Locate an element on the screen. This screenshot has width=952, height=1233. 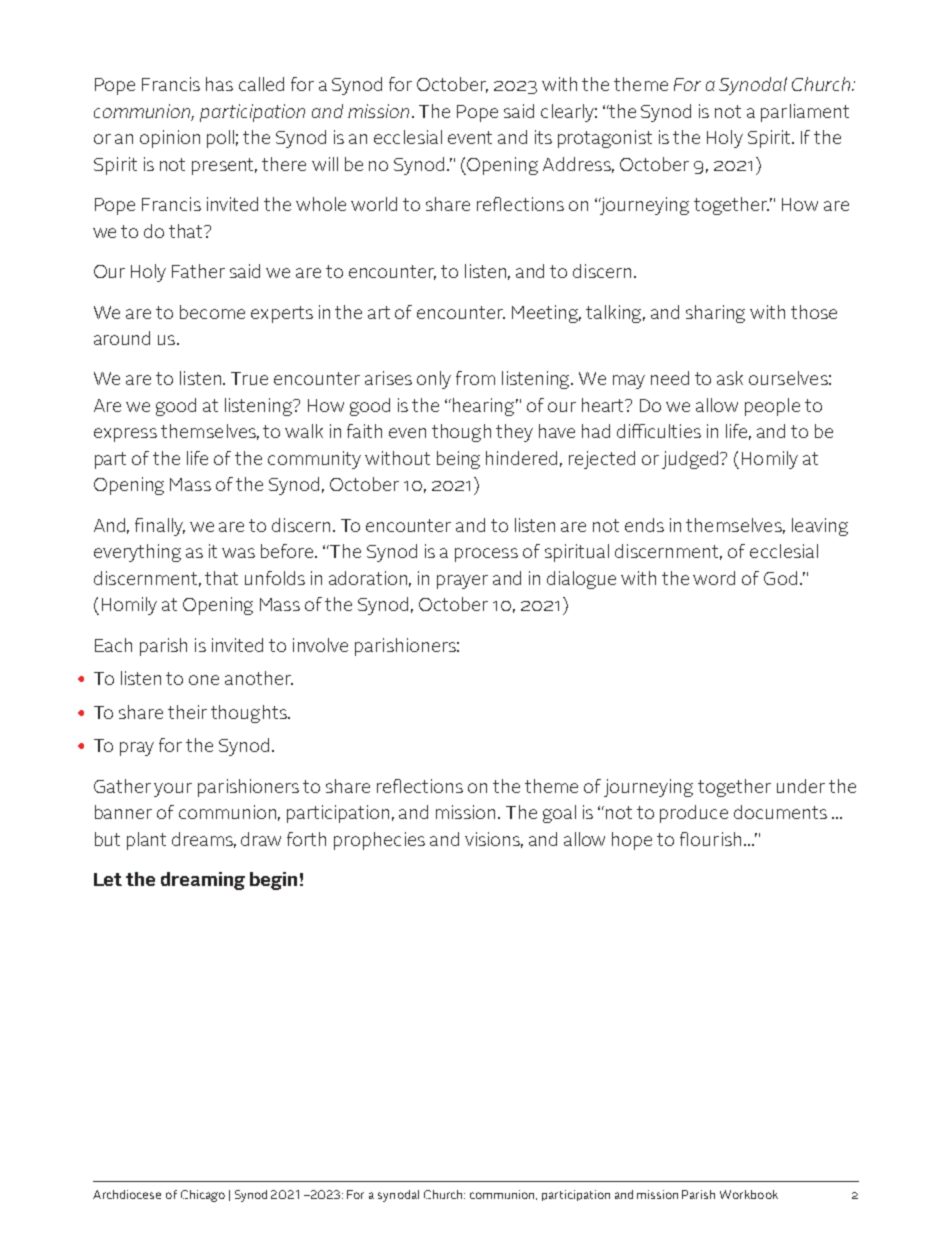
opinion is located at coordinates (170, 139).
